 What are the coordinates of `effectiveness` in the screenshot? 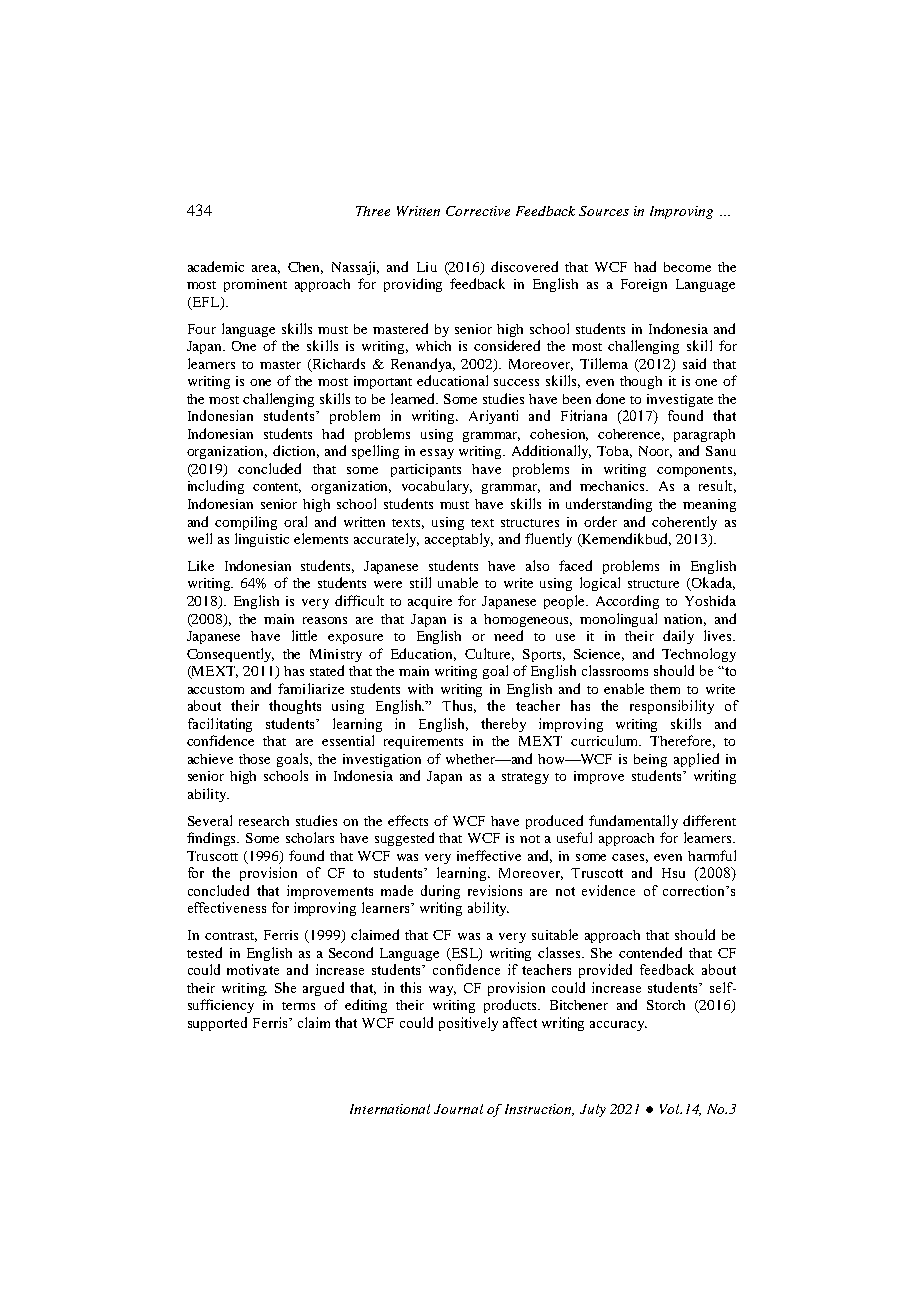 It's located at (227, 907).
